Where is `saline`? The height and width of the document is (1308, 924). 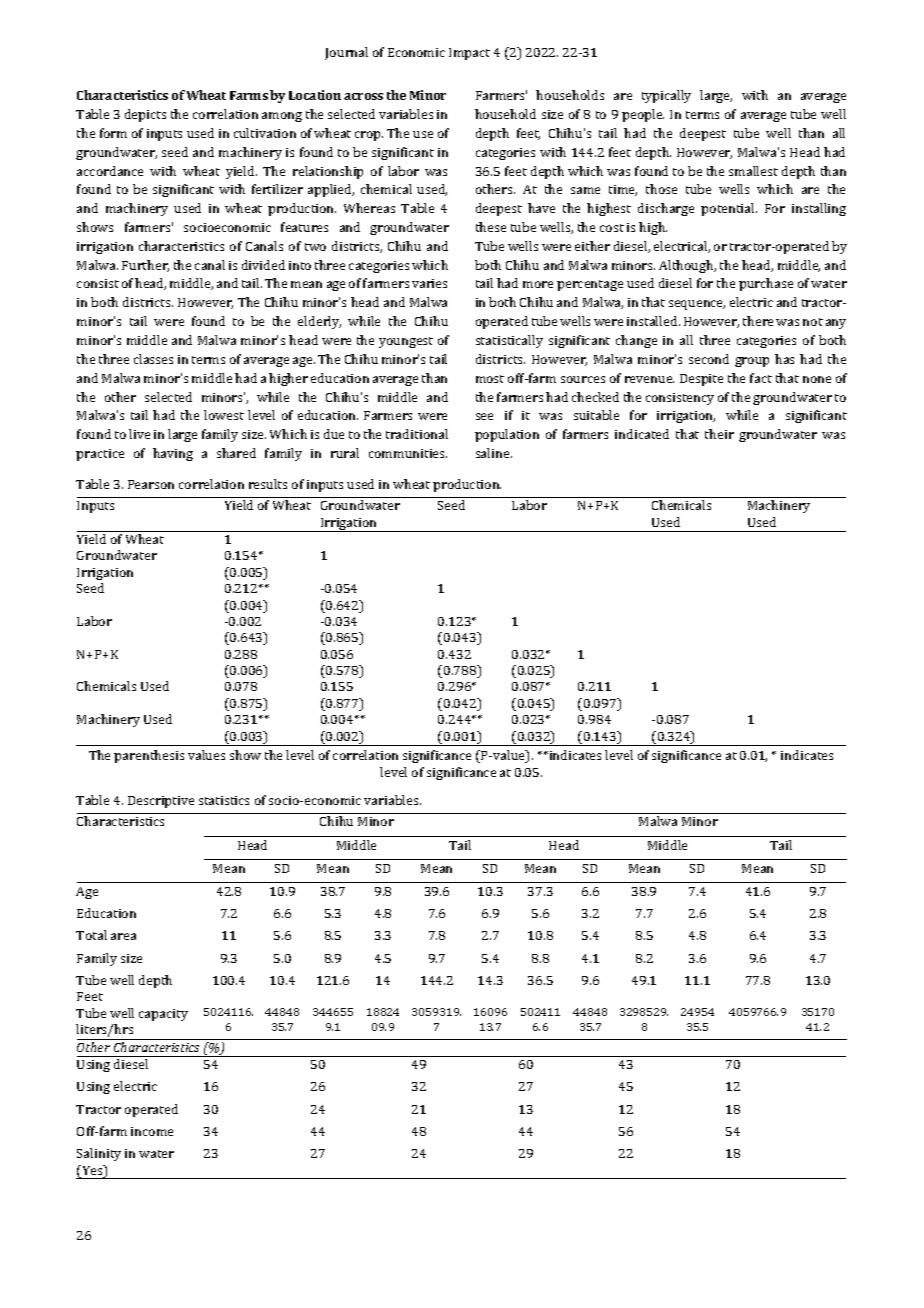 saline is located at coordinates (494, 453).
